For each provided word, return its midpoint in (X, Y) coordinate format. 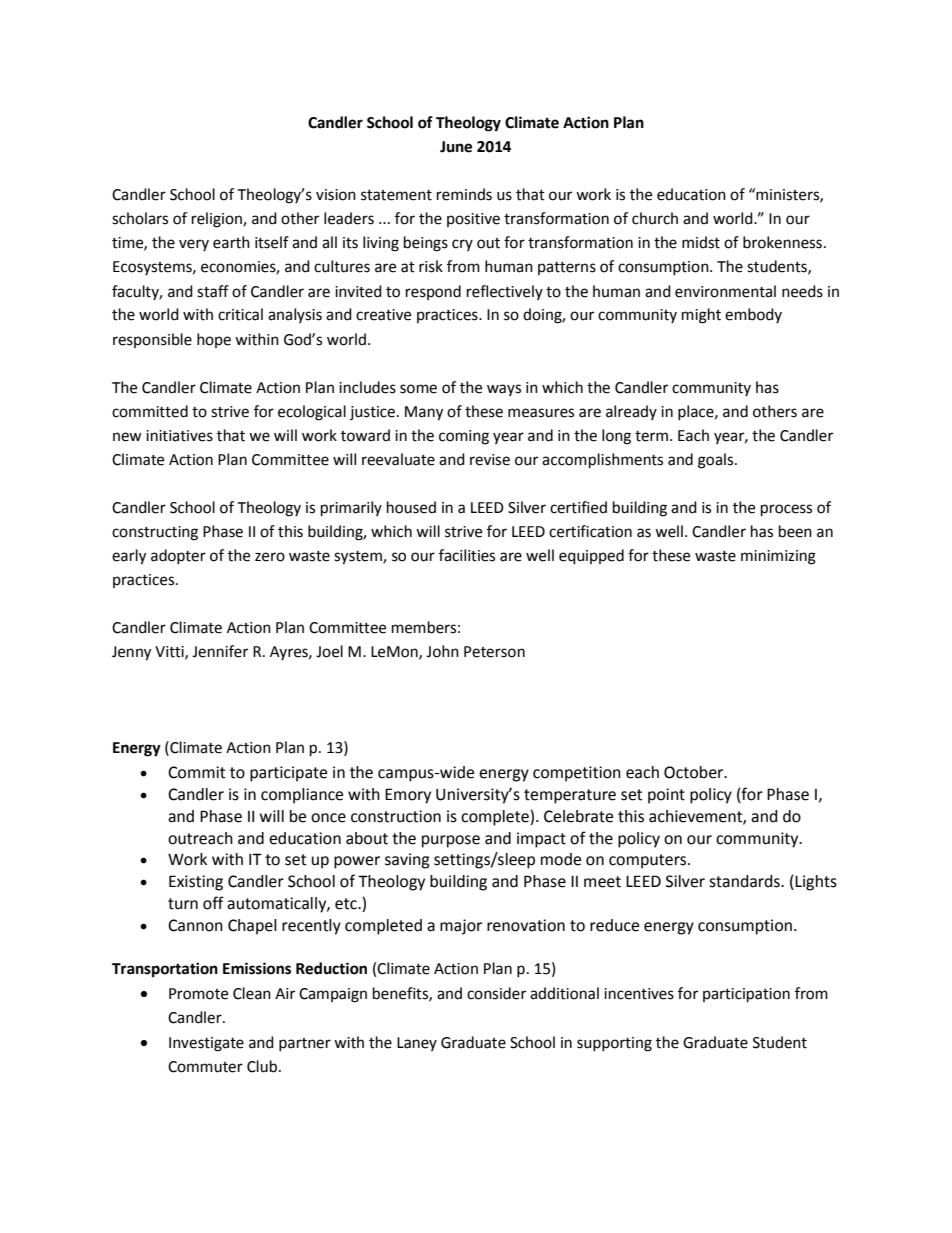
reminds (464, 194)
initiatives (179, 436)
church (655, 218)
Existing (196, 883)
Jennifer (220, 651)
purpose (451, 841)
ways (504, 390)
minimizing (778, 557)
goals (717, 461)
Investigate (206, 1044)
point (666, 796)
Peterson (494, 652)
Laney (417, 1044)
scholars (140, 218)
